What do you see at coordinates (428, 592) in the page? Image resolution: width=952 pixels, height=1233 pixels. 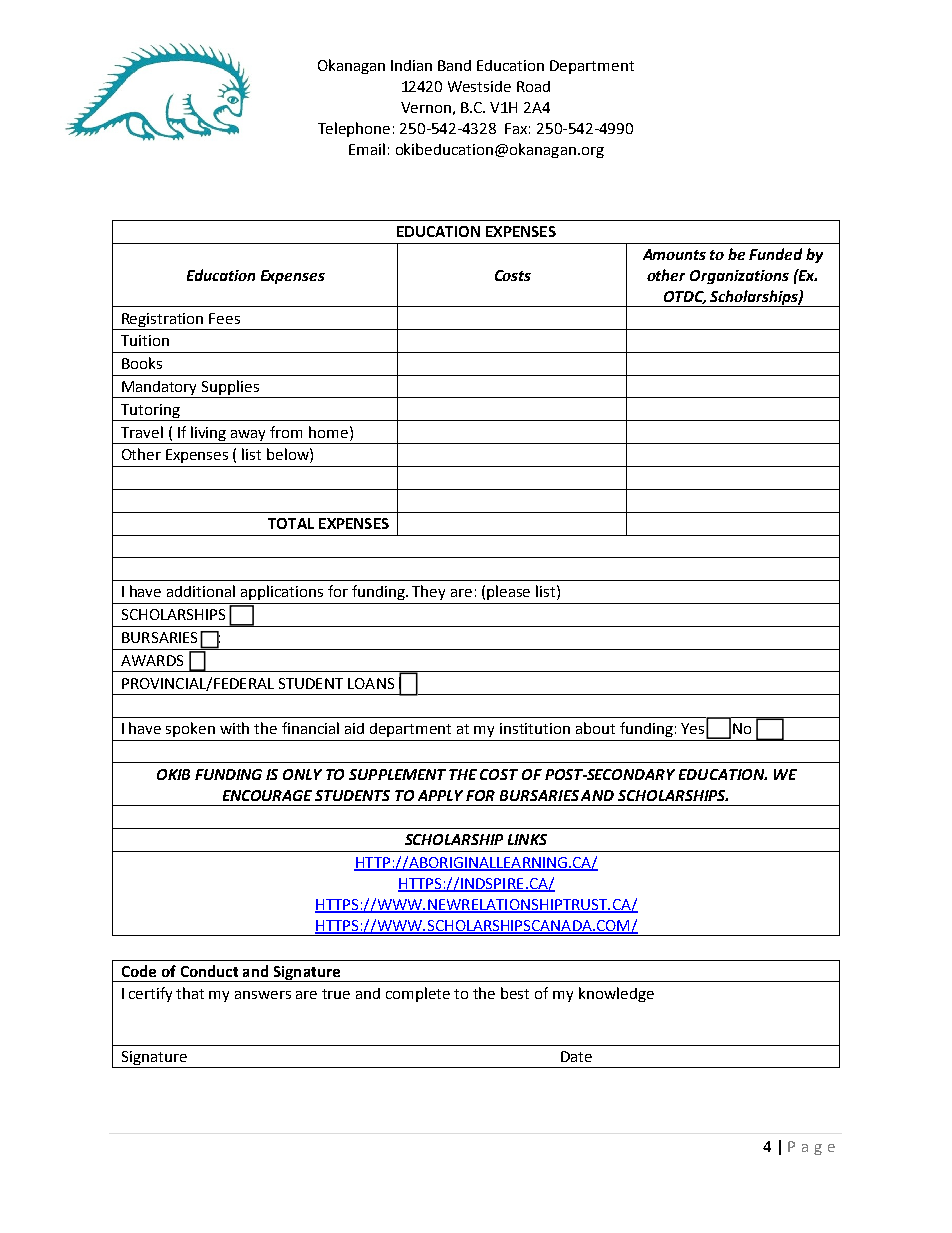 I see `They` at bounding box center [428, 592].
